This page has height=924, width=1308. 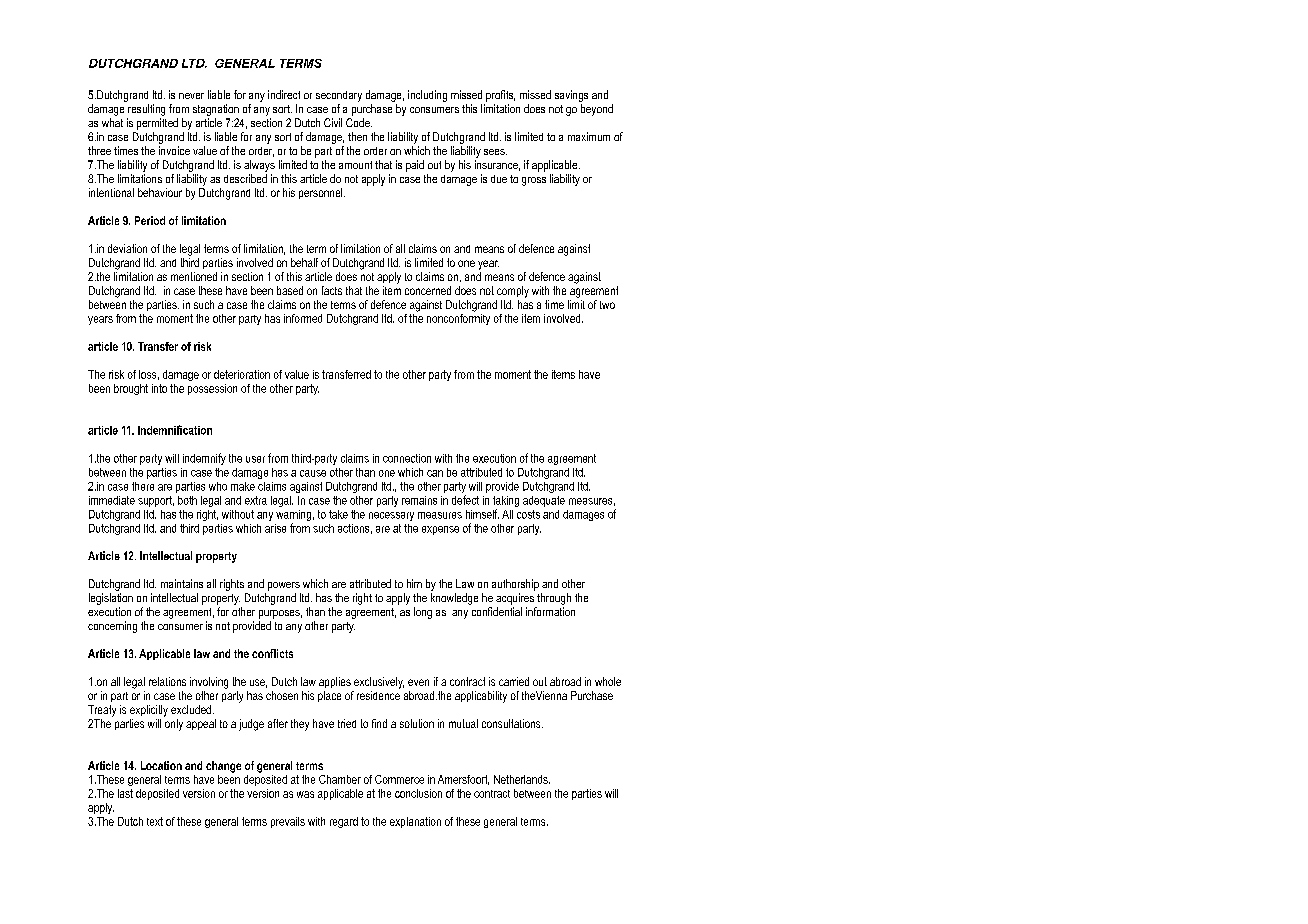 What do you see at coordinates (359, 122) in the page?
I see `Code` at bounding box center [359, 122].
